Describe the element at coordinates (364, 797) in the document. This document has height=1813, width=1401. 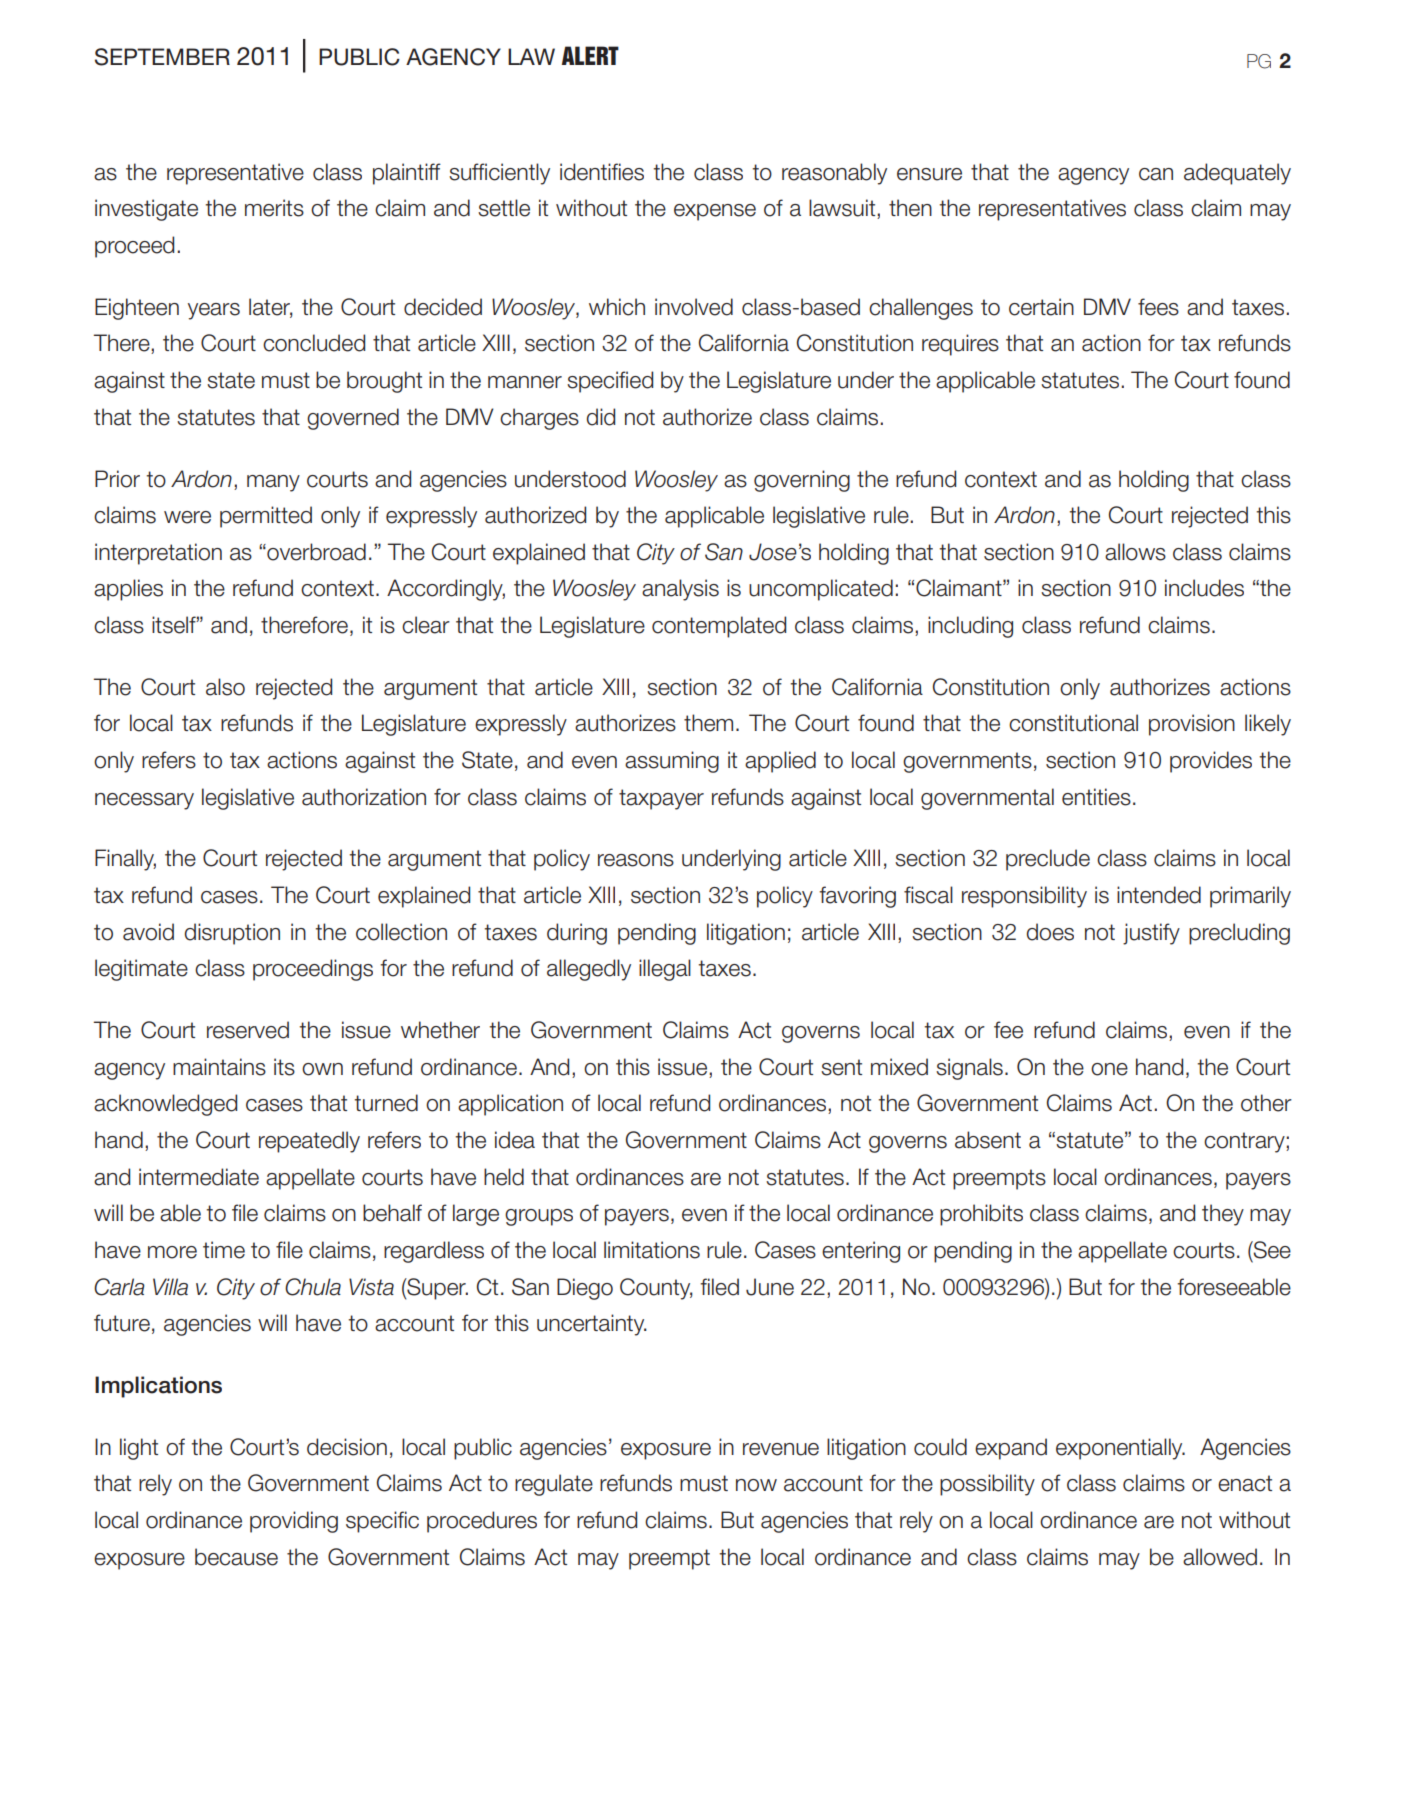
I see `authorization` at that location.
